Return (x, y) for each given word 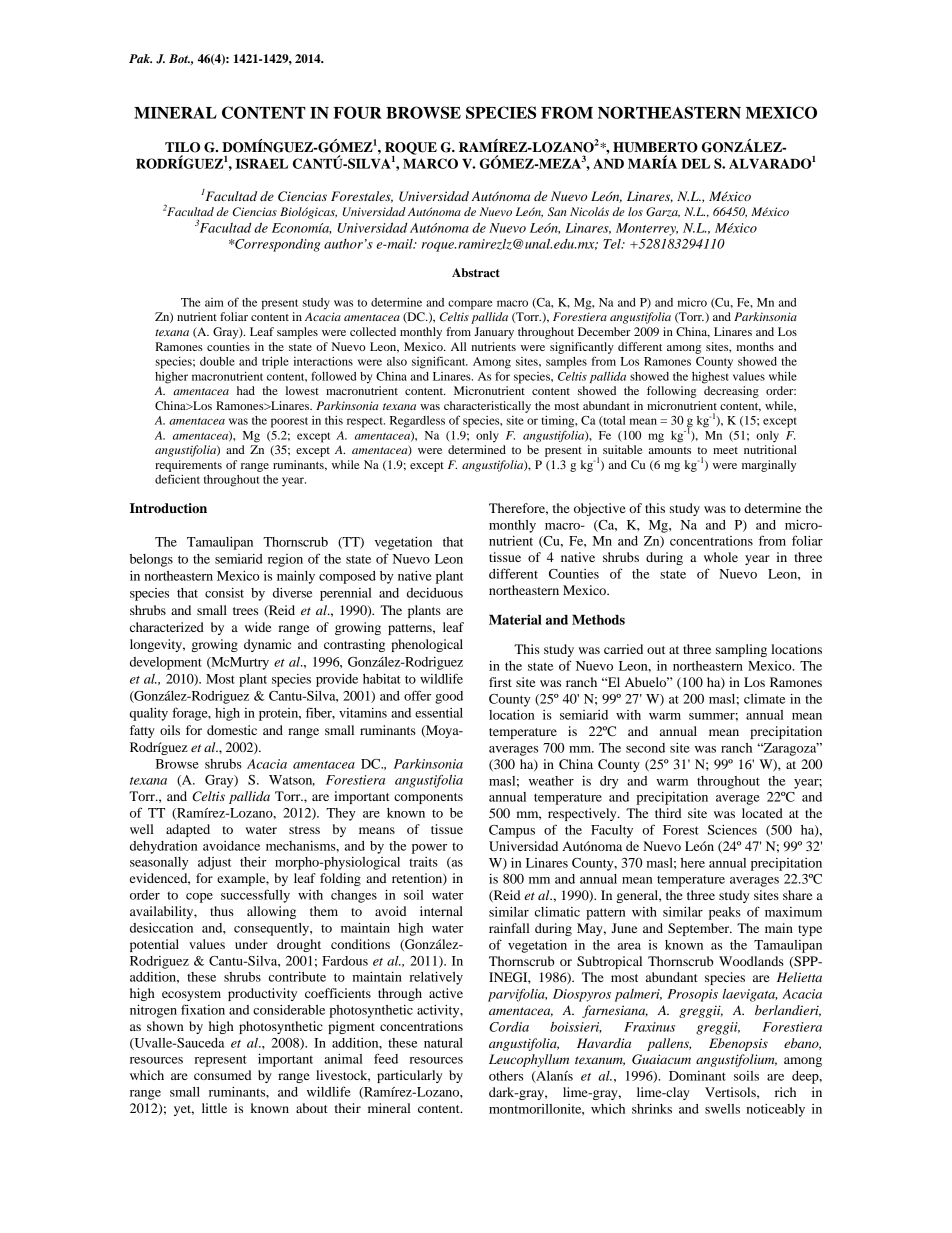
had (246, 390)
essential (439, 713)
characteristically (487, 407)
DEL (695, 164)
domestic (232, 730)
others (506, 1076)
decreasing (731, 392)
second (645, 748)
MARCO (430, 163)
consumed (222, 1075)
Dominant (697, 1076)
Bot (179, 58)
